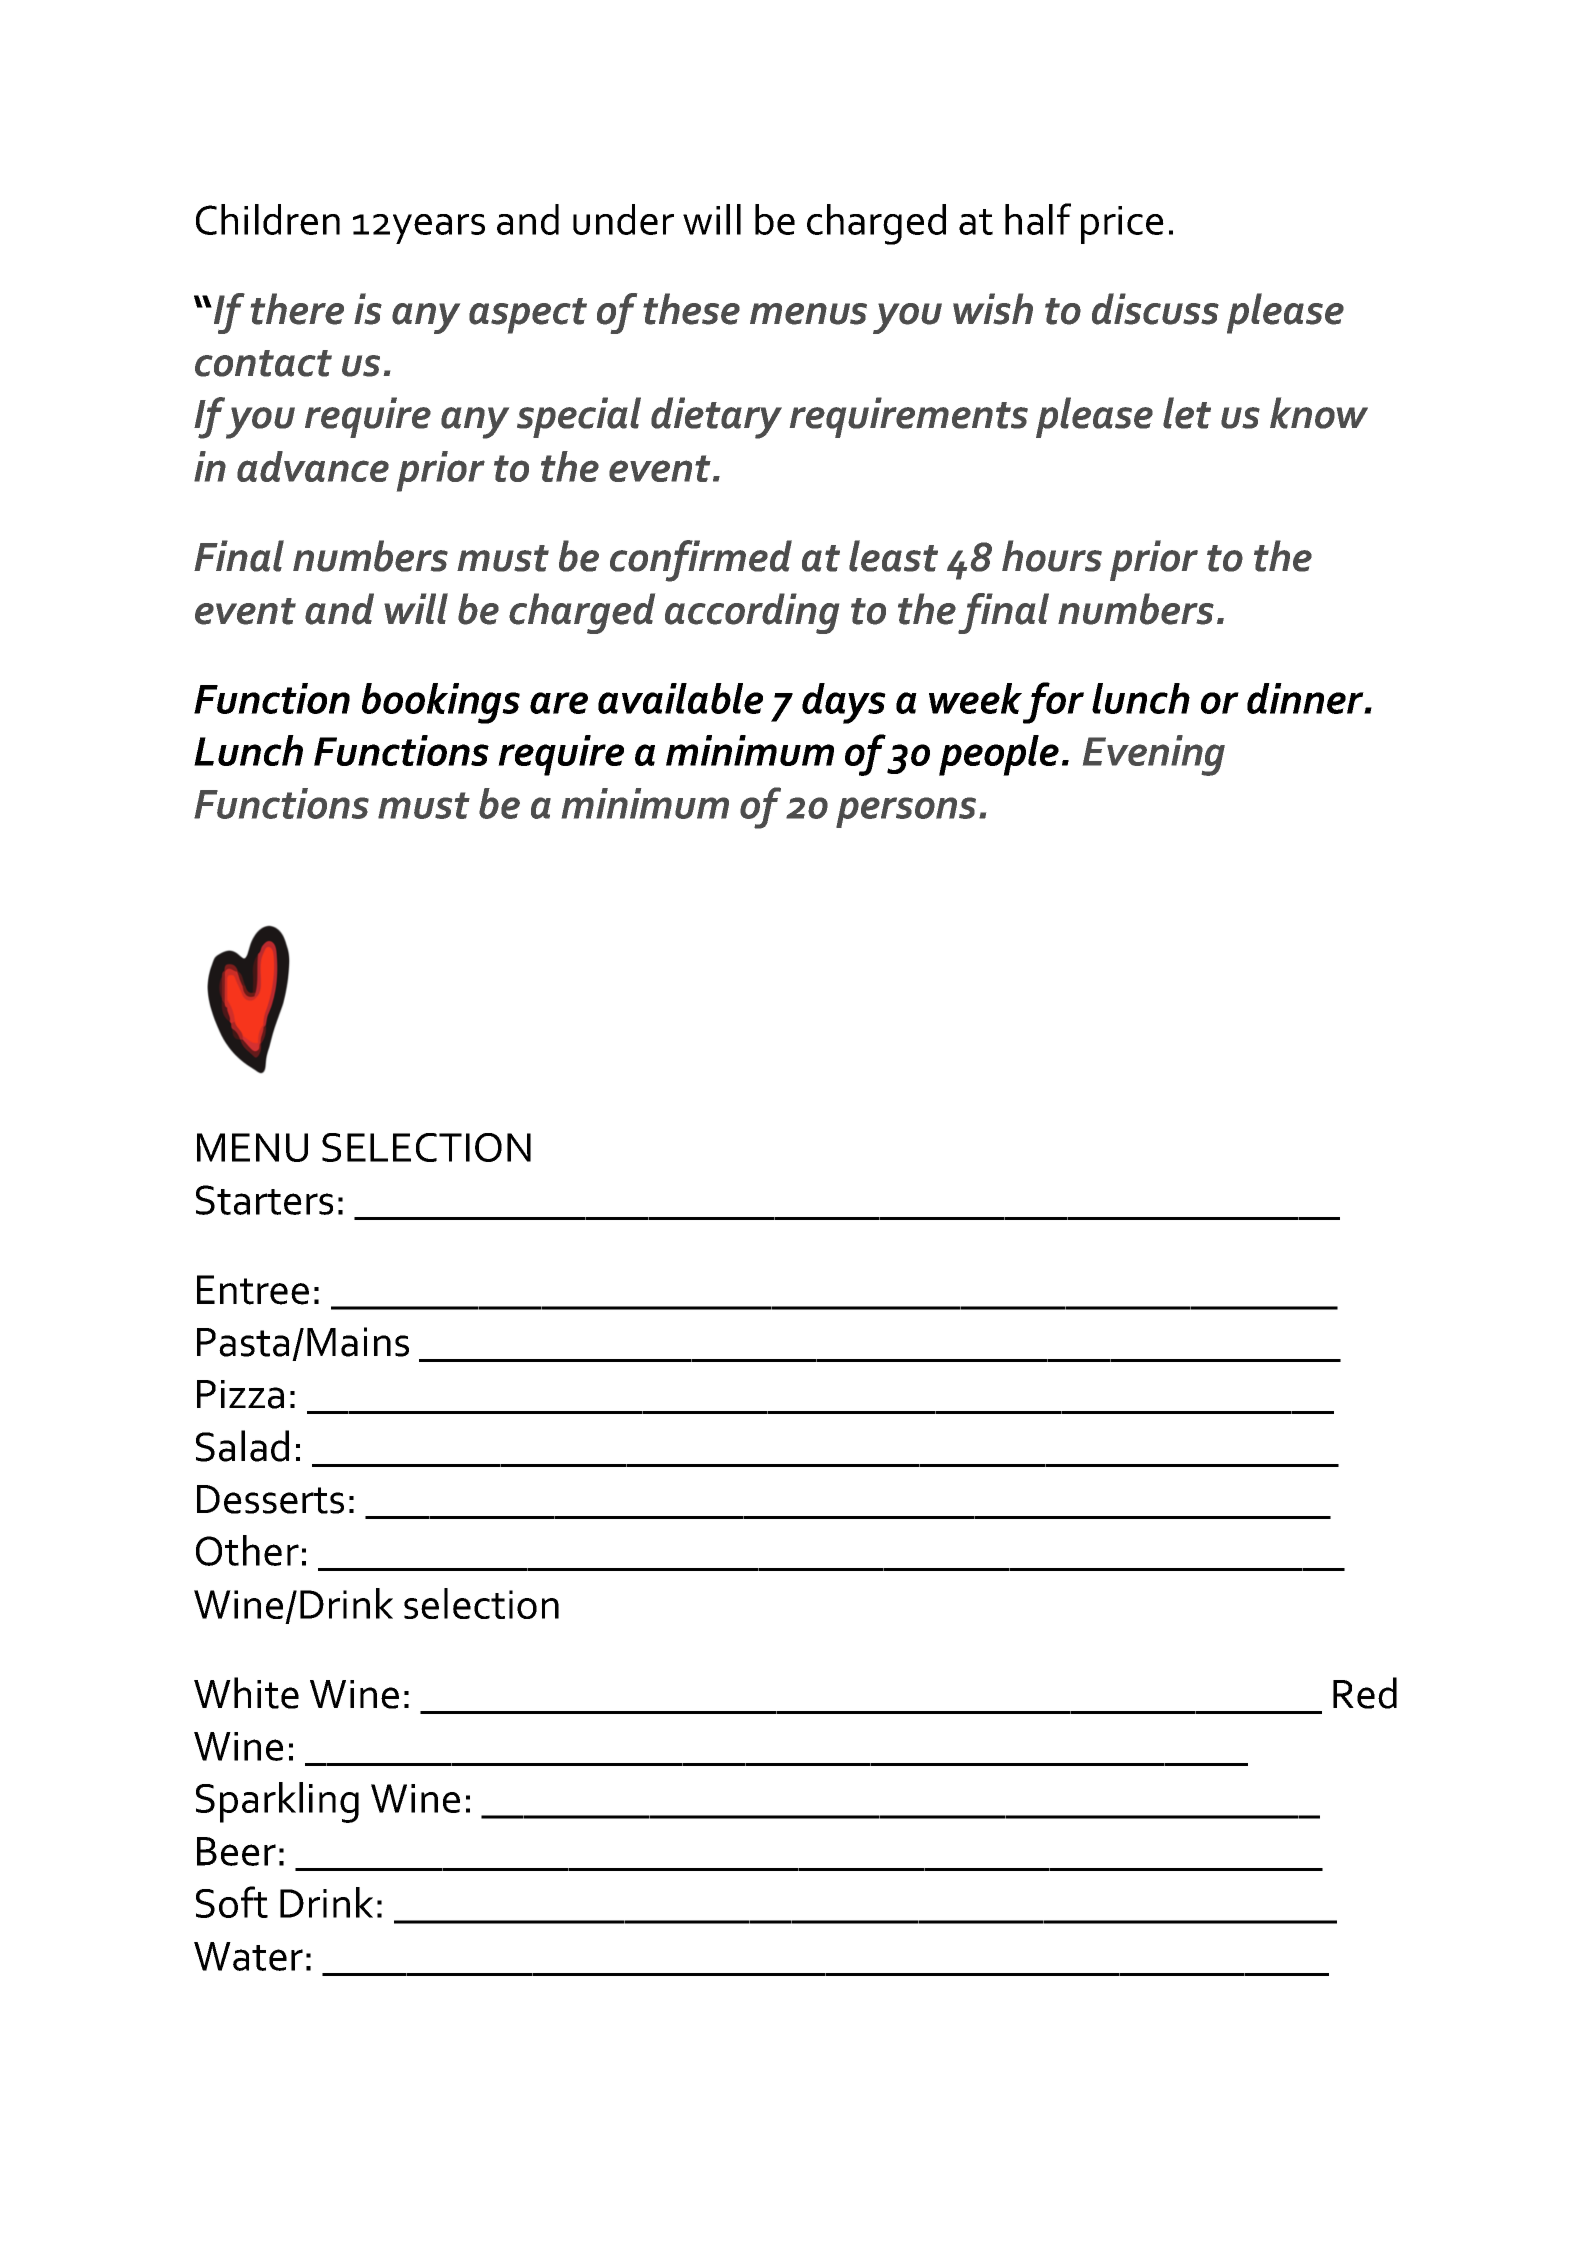  Describe the element at coordinates (232, 1902) in the screenshot. I see `Soft` at that location.
